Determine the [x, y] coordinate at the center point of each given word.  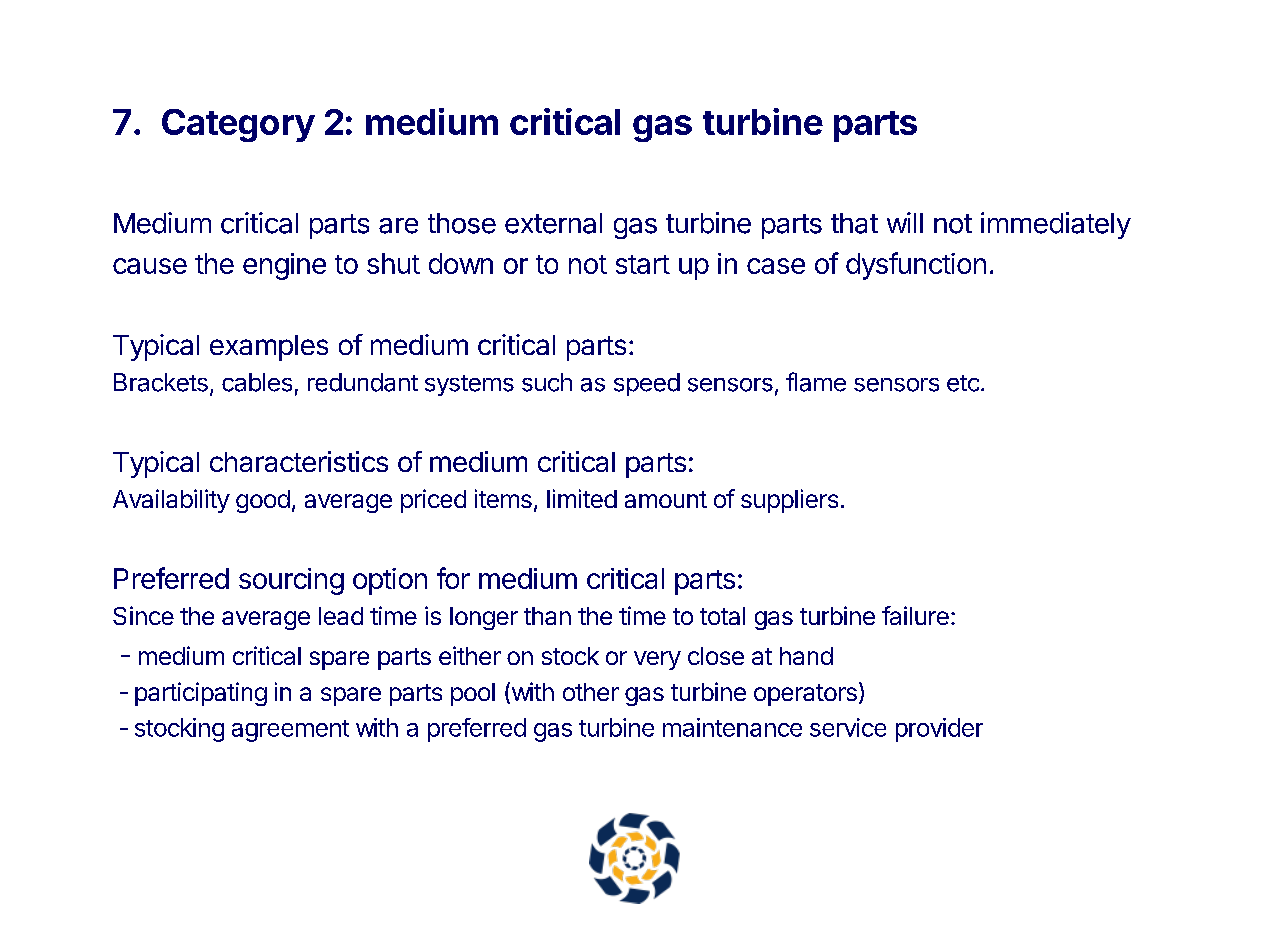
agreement [290, 731]
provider [939, 730]
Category [238, 125]
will [905, 222]
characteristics [299, 461]
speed [647, 384]
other [591, 692]
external [553, 223]
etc [963, 383]
